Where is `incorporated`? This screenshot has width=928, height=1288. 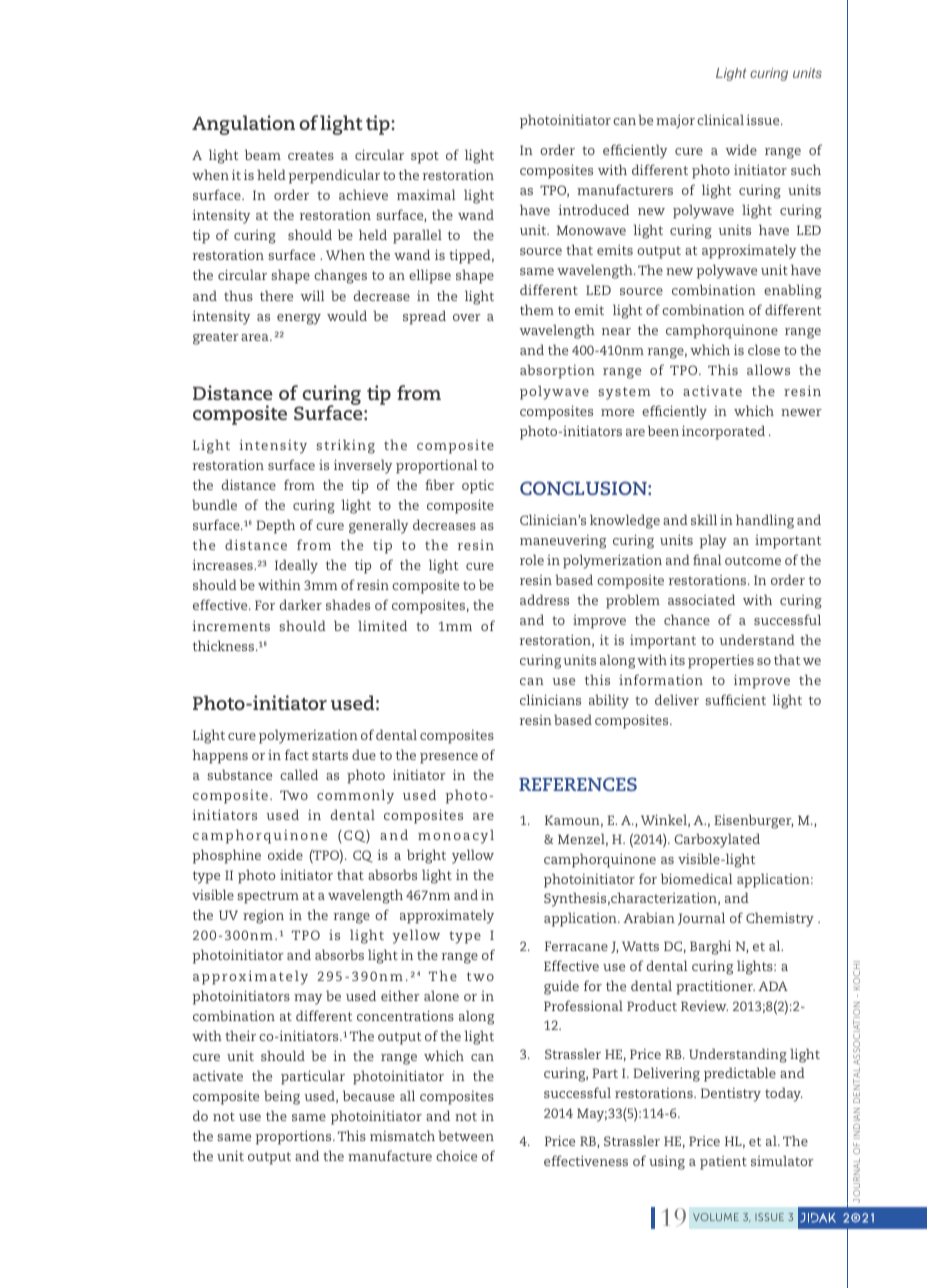
incorporated is located at coordinates (723, 432).
